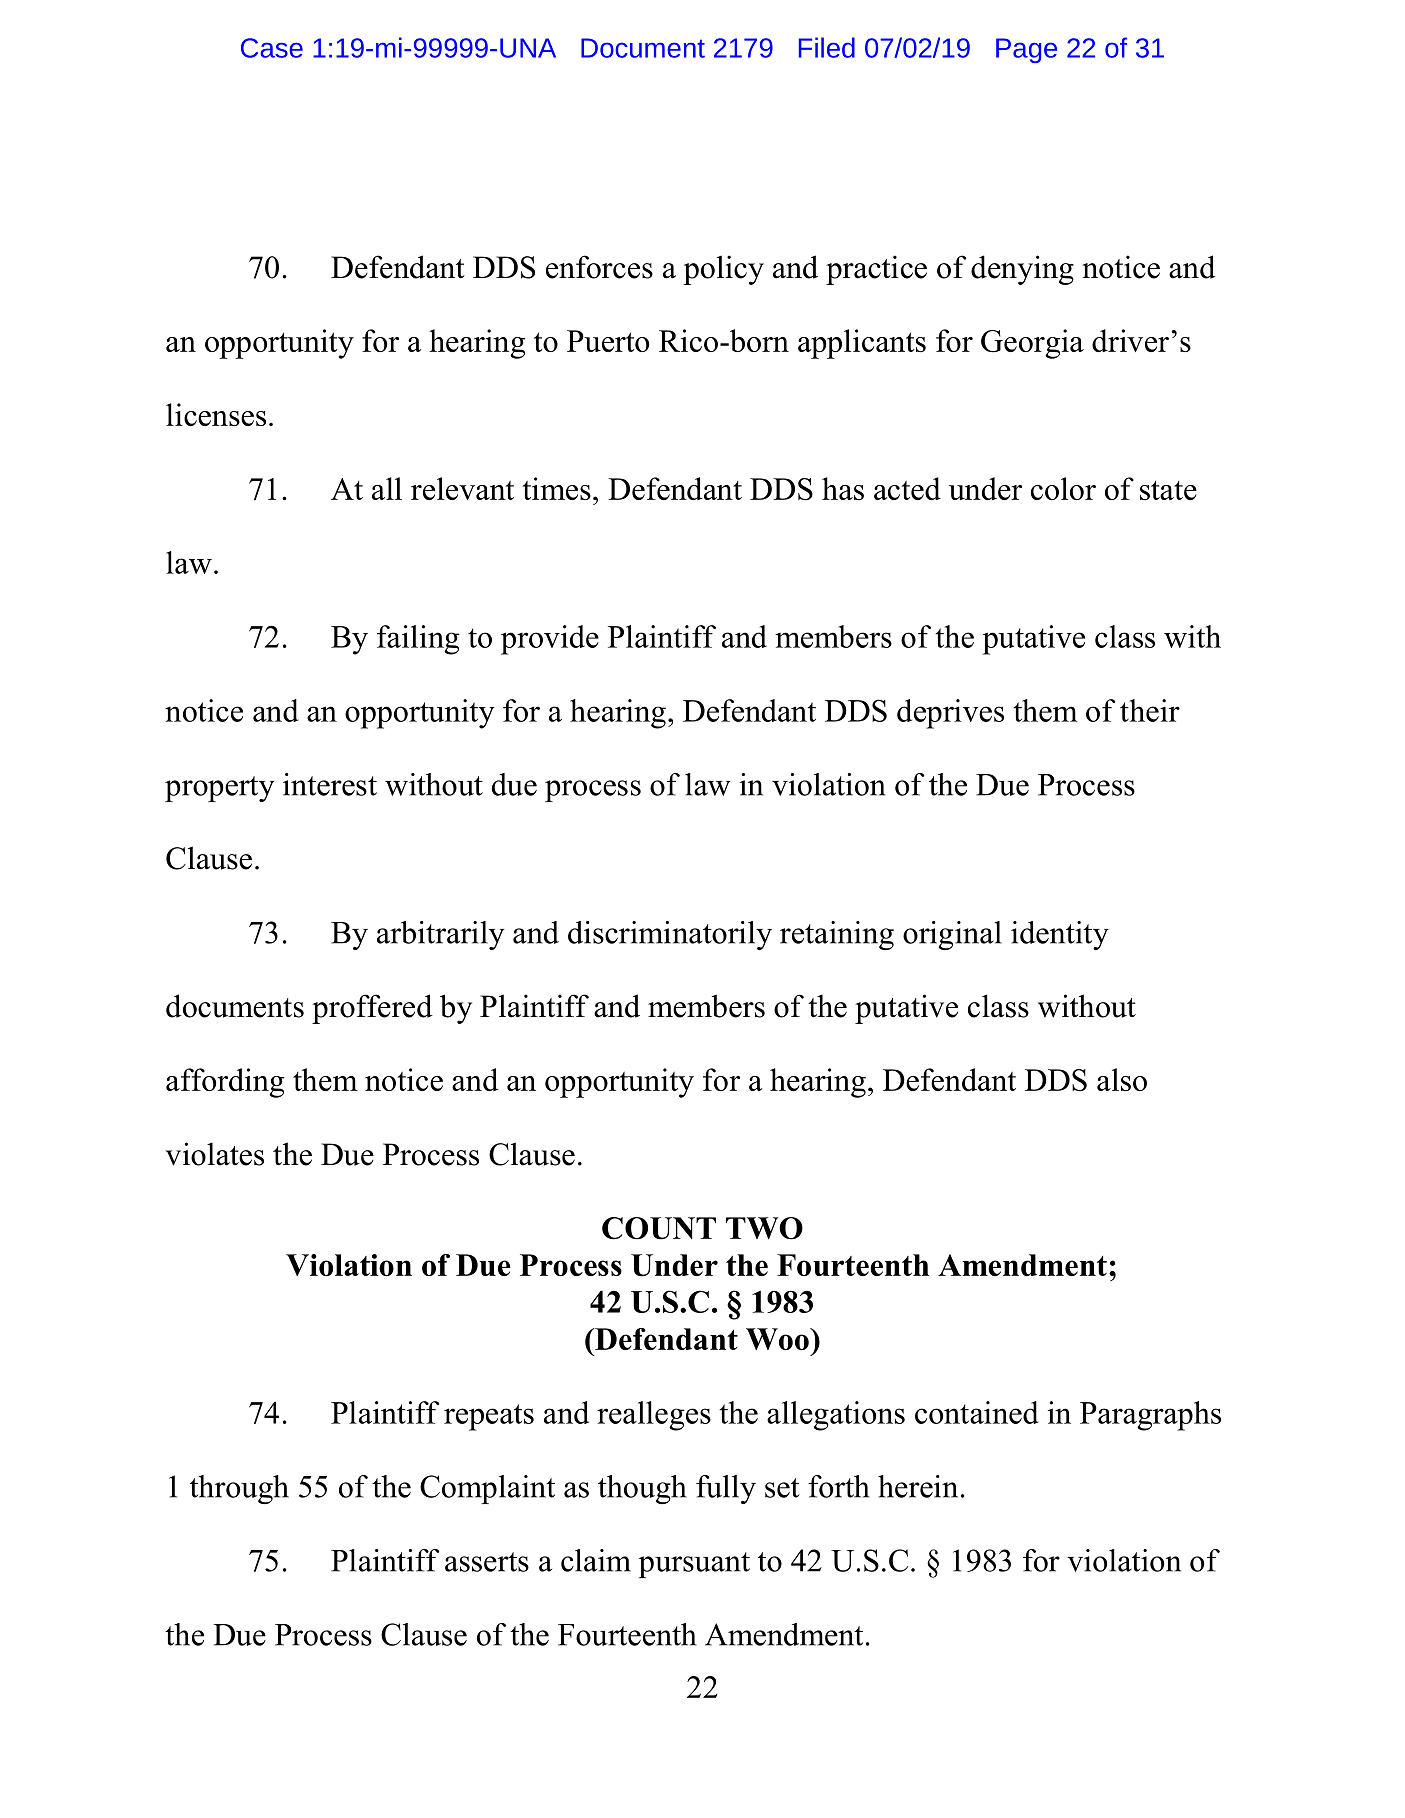  Describe the element at coordinates (272, 48) in the image. I see `Case` at that location.
